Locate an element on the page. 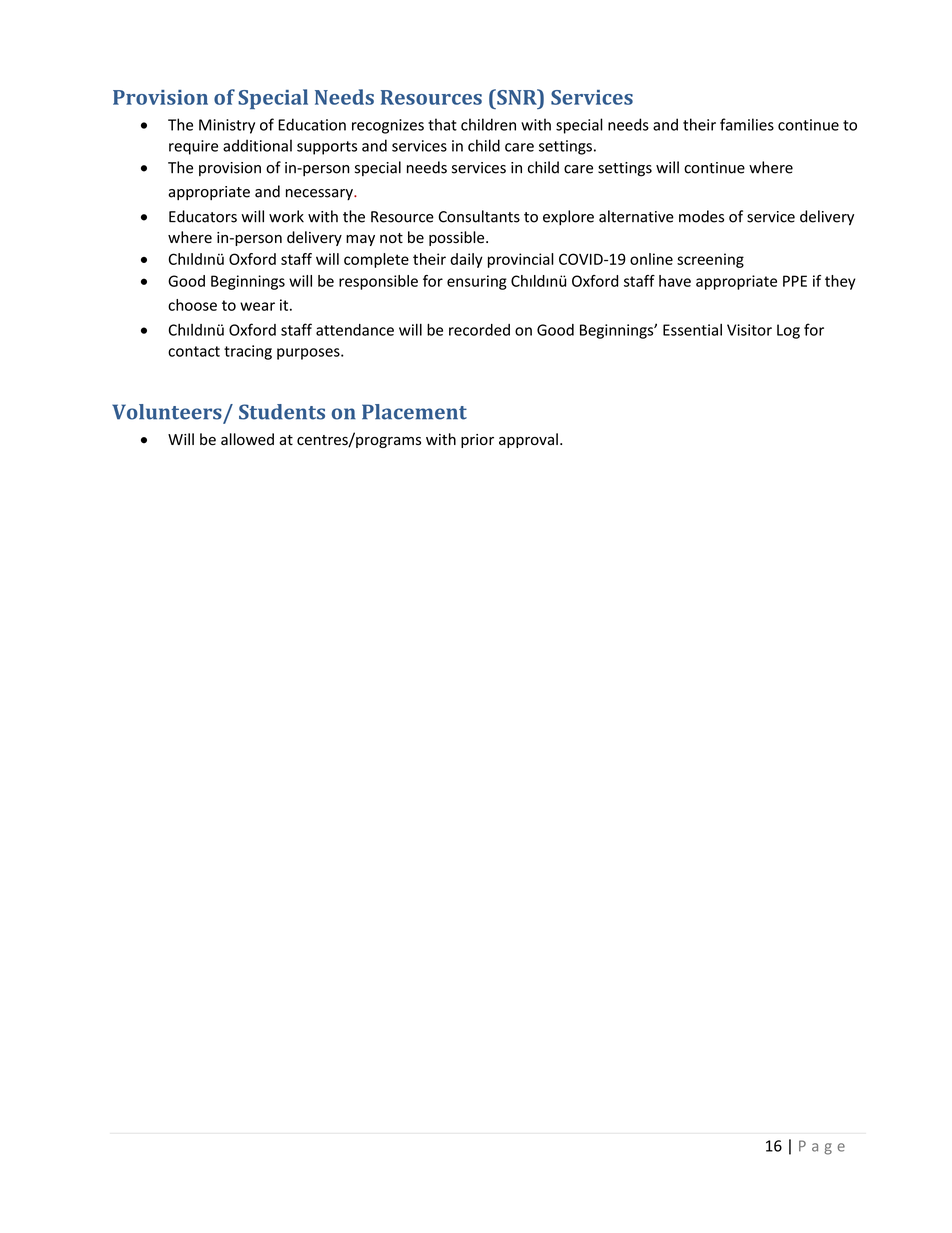  allowed is located at coordinates (247, 439).
